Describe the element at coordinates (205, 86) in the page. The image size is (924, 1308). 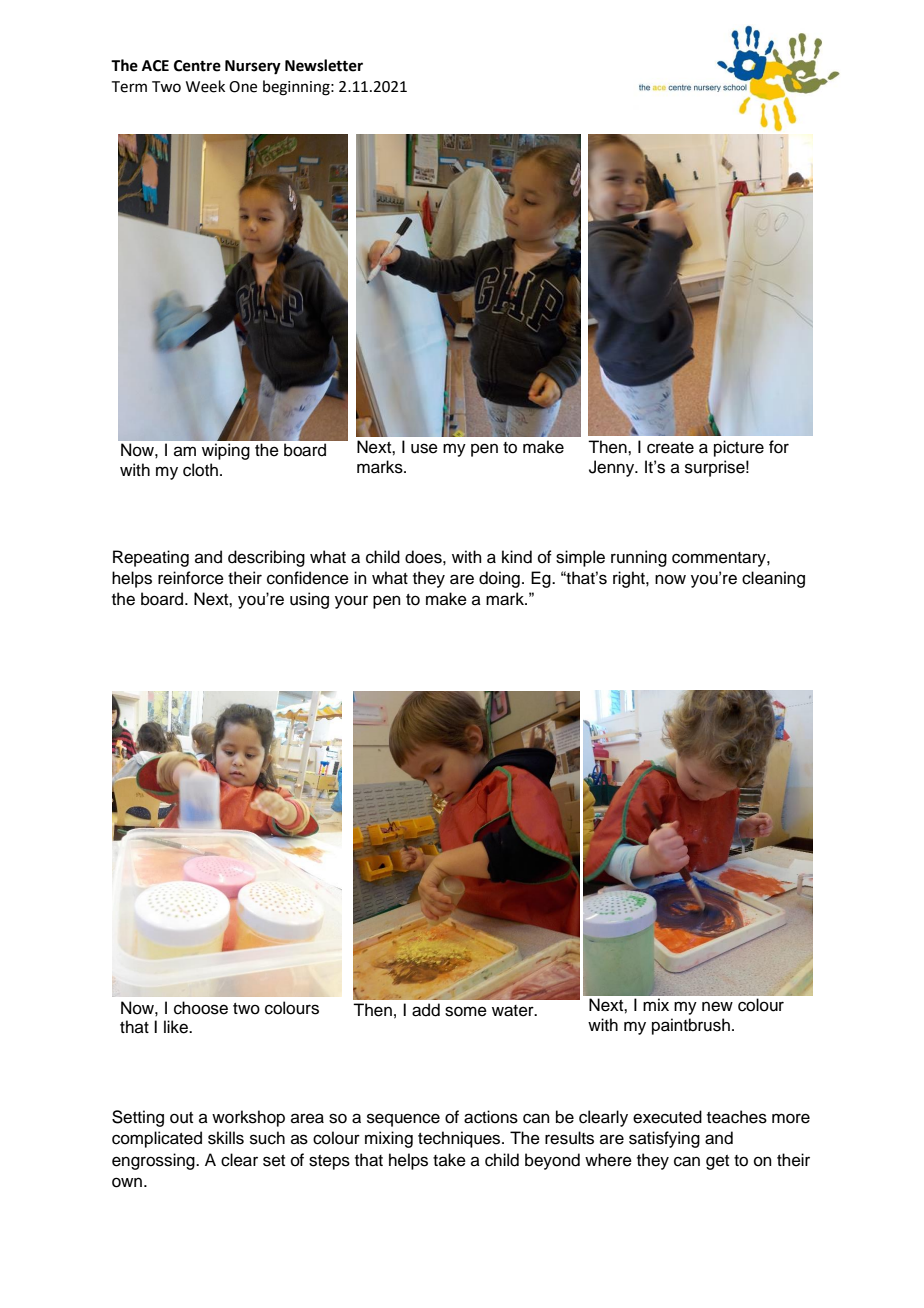
I see `Week` at that location.
